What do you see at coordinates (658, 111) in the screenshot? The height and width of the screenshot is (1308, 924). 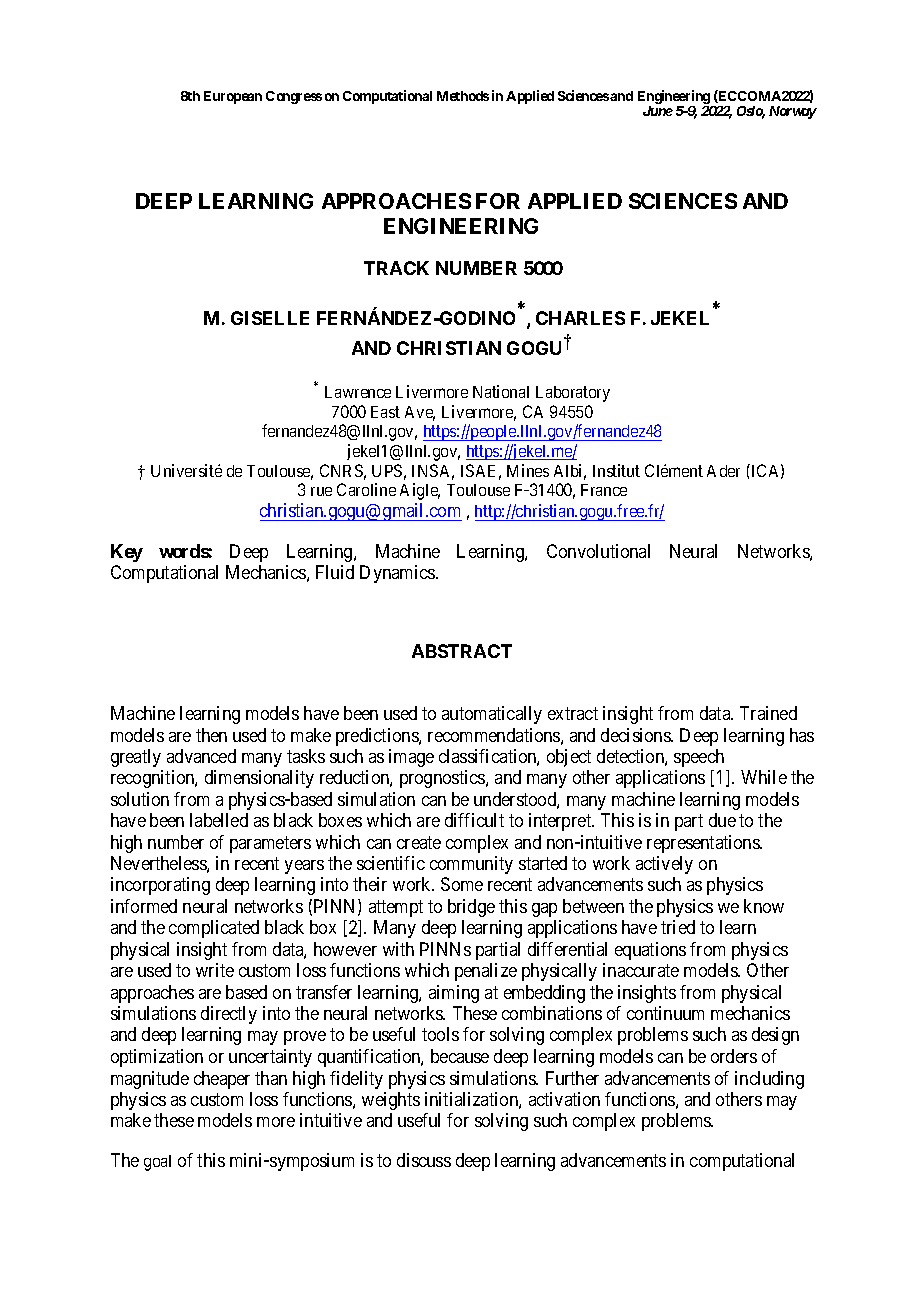 I see `June` at bounding box center [658, 111].
